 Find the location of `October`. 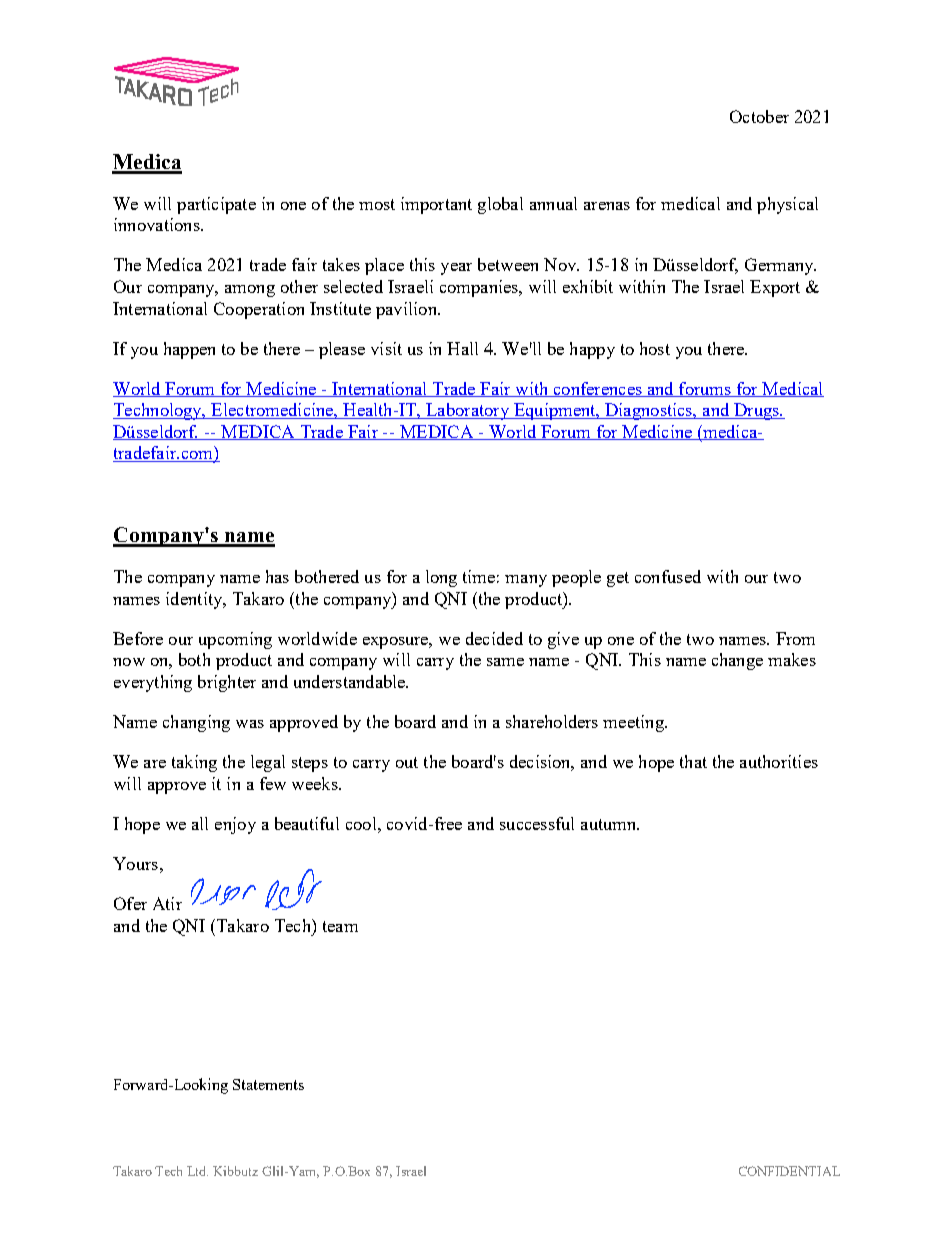

October is located at coordinates (759, 116).
